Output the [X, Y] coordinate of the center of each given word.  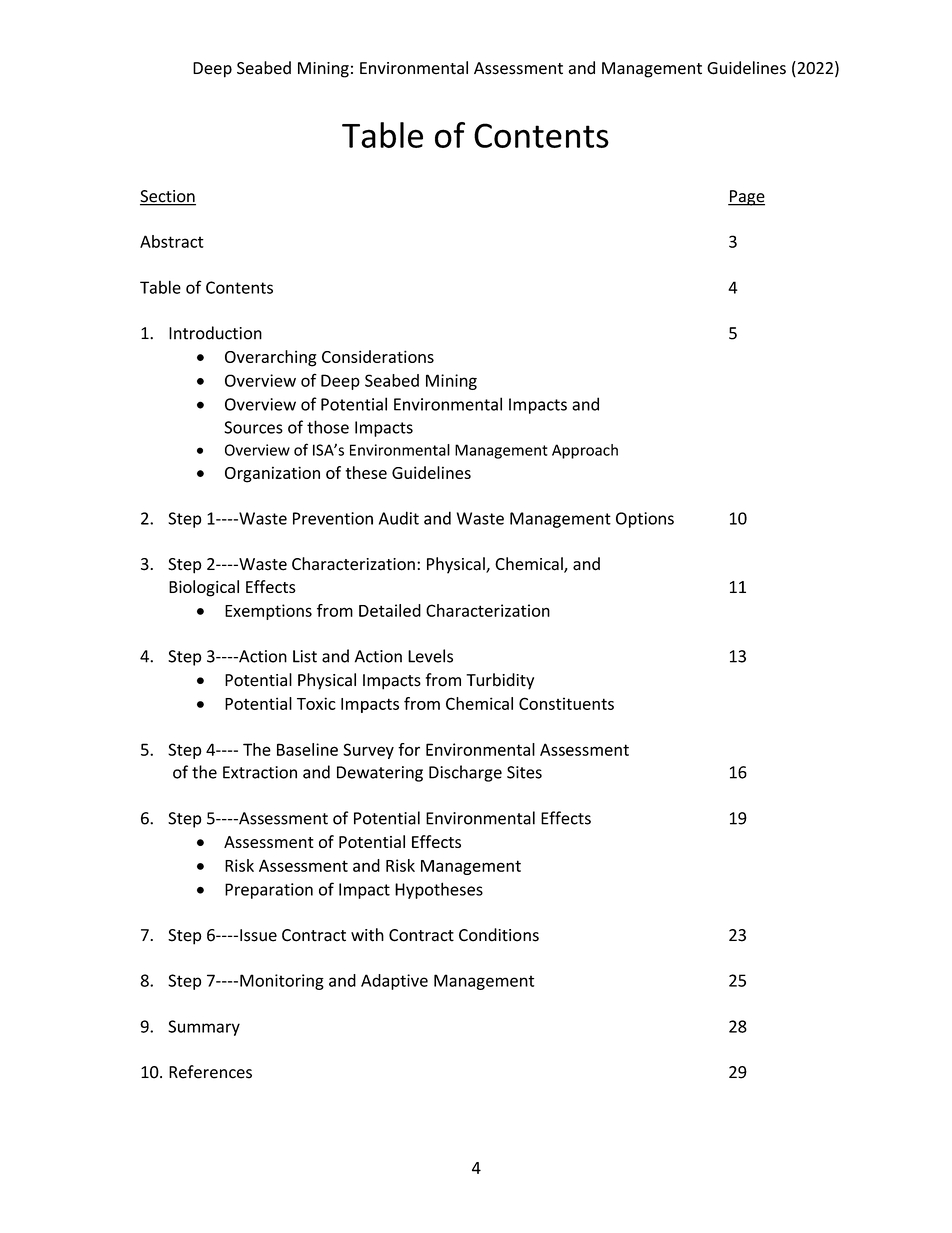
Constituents [566, 703]
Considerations [378, 356]
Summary [204, 1028]
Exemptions [268, 612]
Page [746, 198]
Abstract [172, 241]
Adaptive [394, 982]
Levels [430, 656]
